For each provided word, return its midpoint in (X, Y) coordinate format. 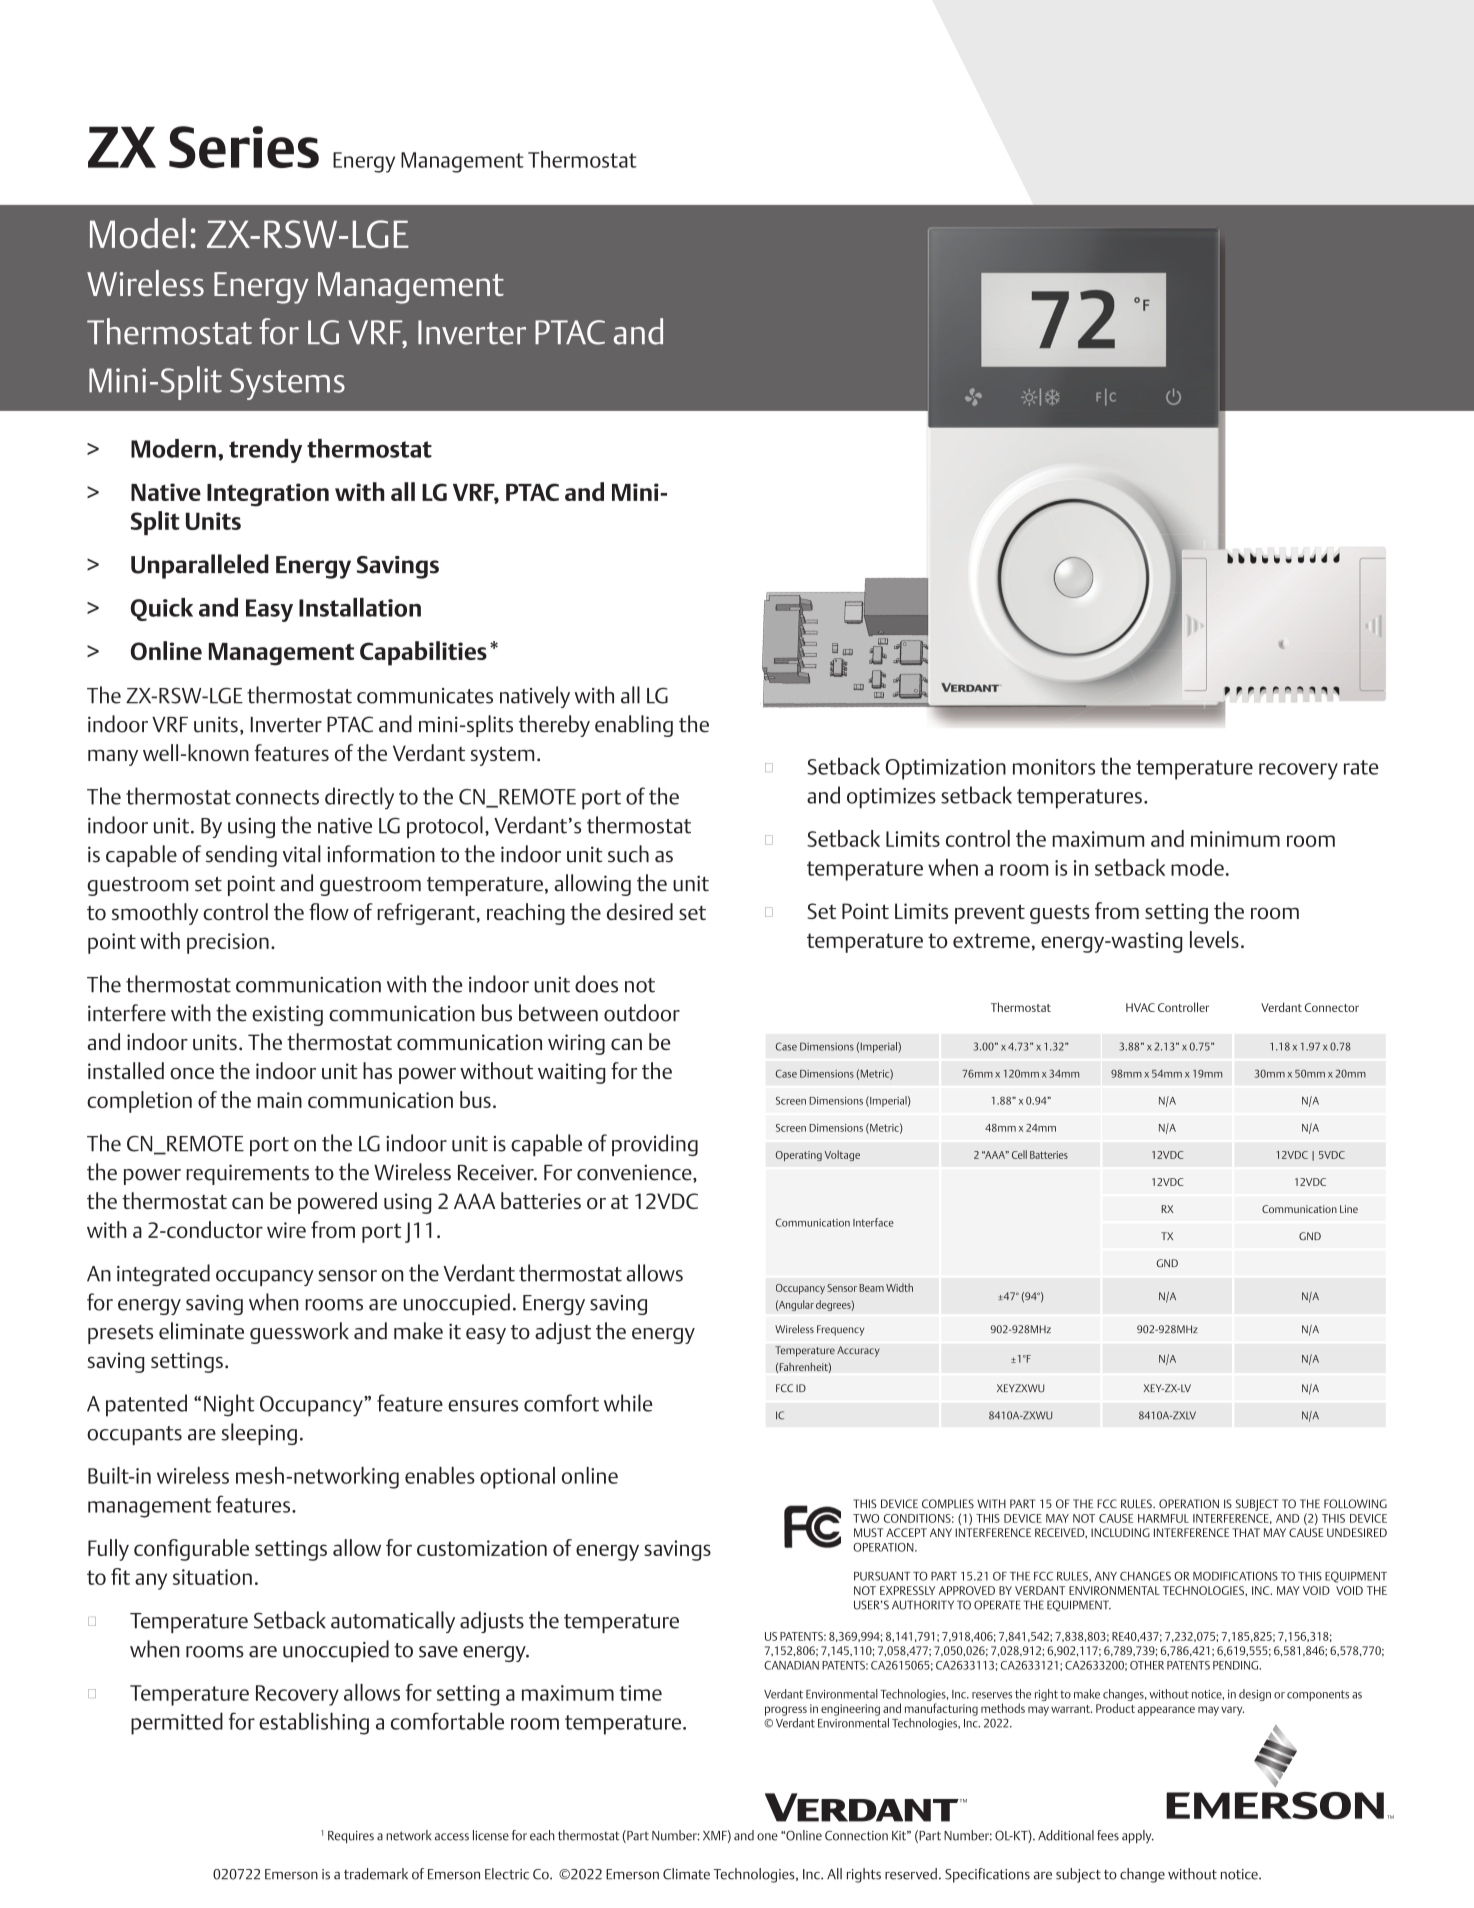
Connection (856, 1836)
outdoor (642, 1013)
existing (287, 1015)
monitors (1054, 767)
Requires (351, 1837)
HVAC (1140, 1007)
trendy (265, 451)
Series (244, 147)
